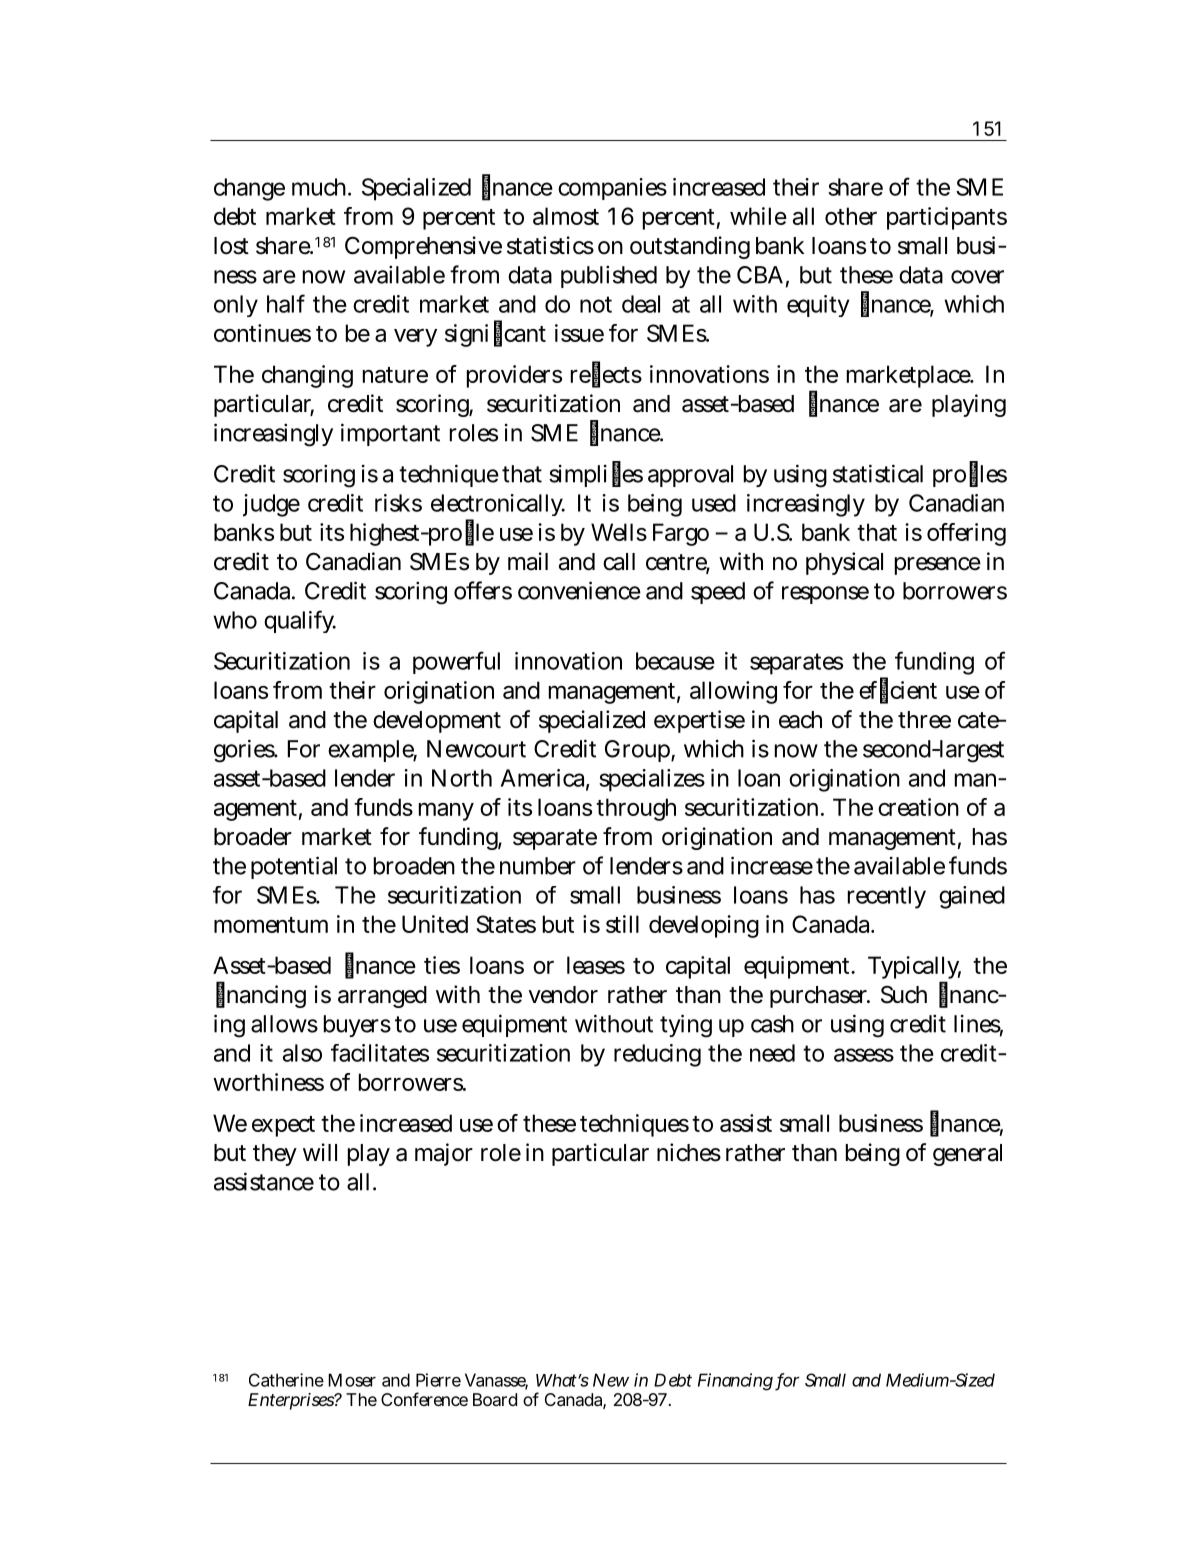 The height and width of the screenshot is (1545, 1194). I want to click on Board, so click(495, 1399).
